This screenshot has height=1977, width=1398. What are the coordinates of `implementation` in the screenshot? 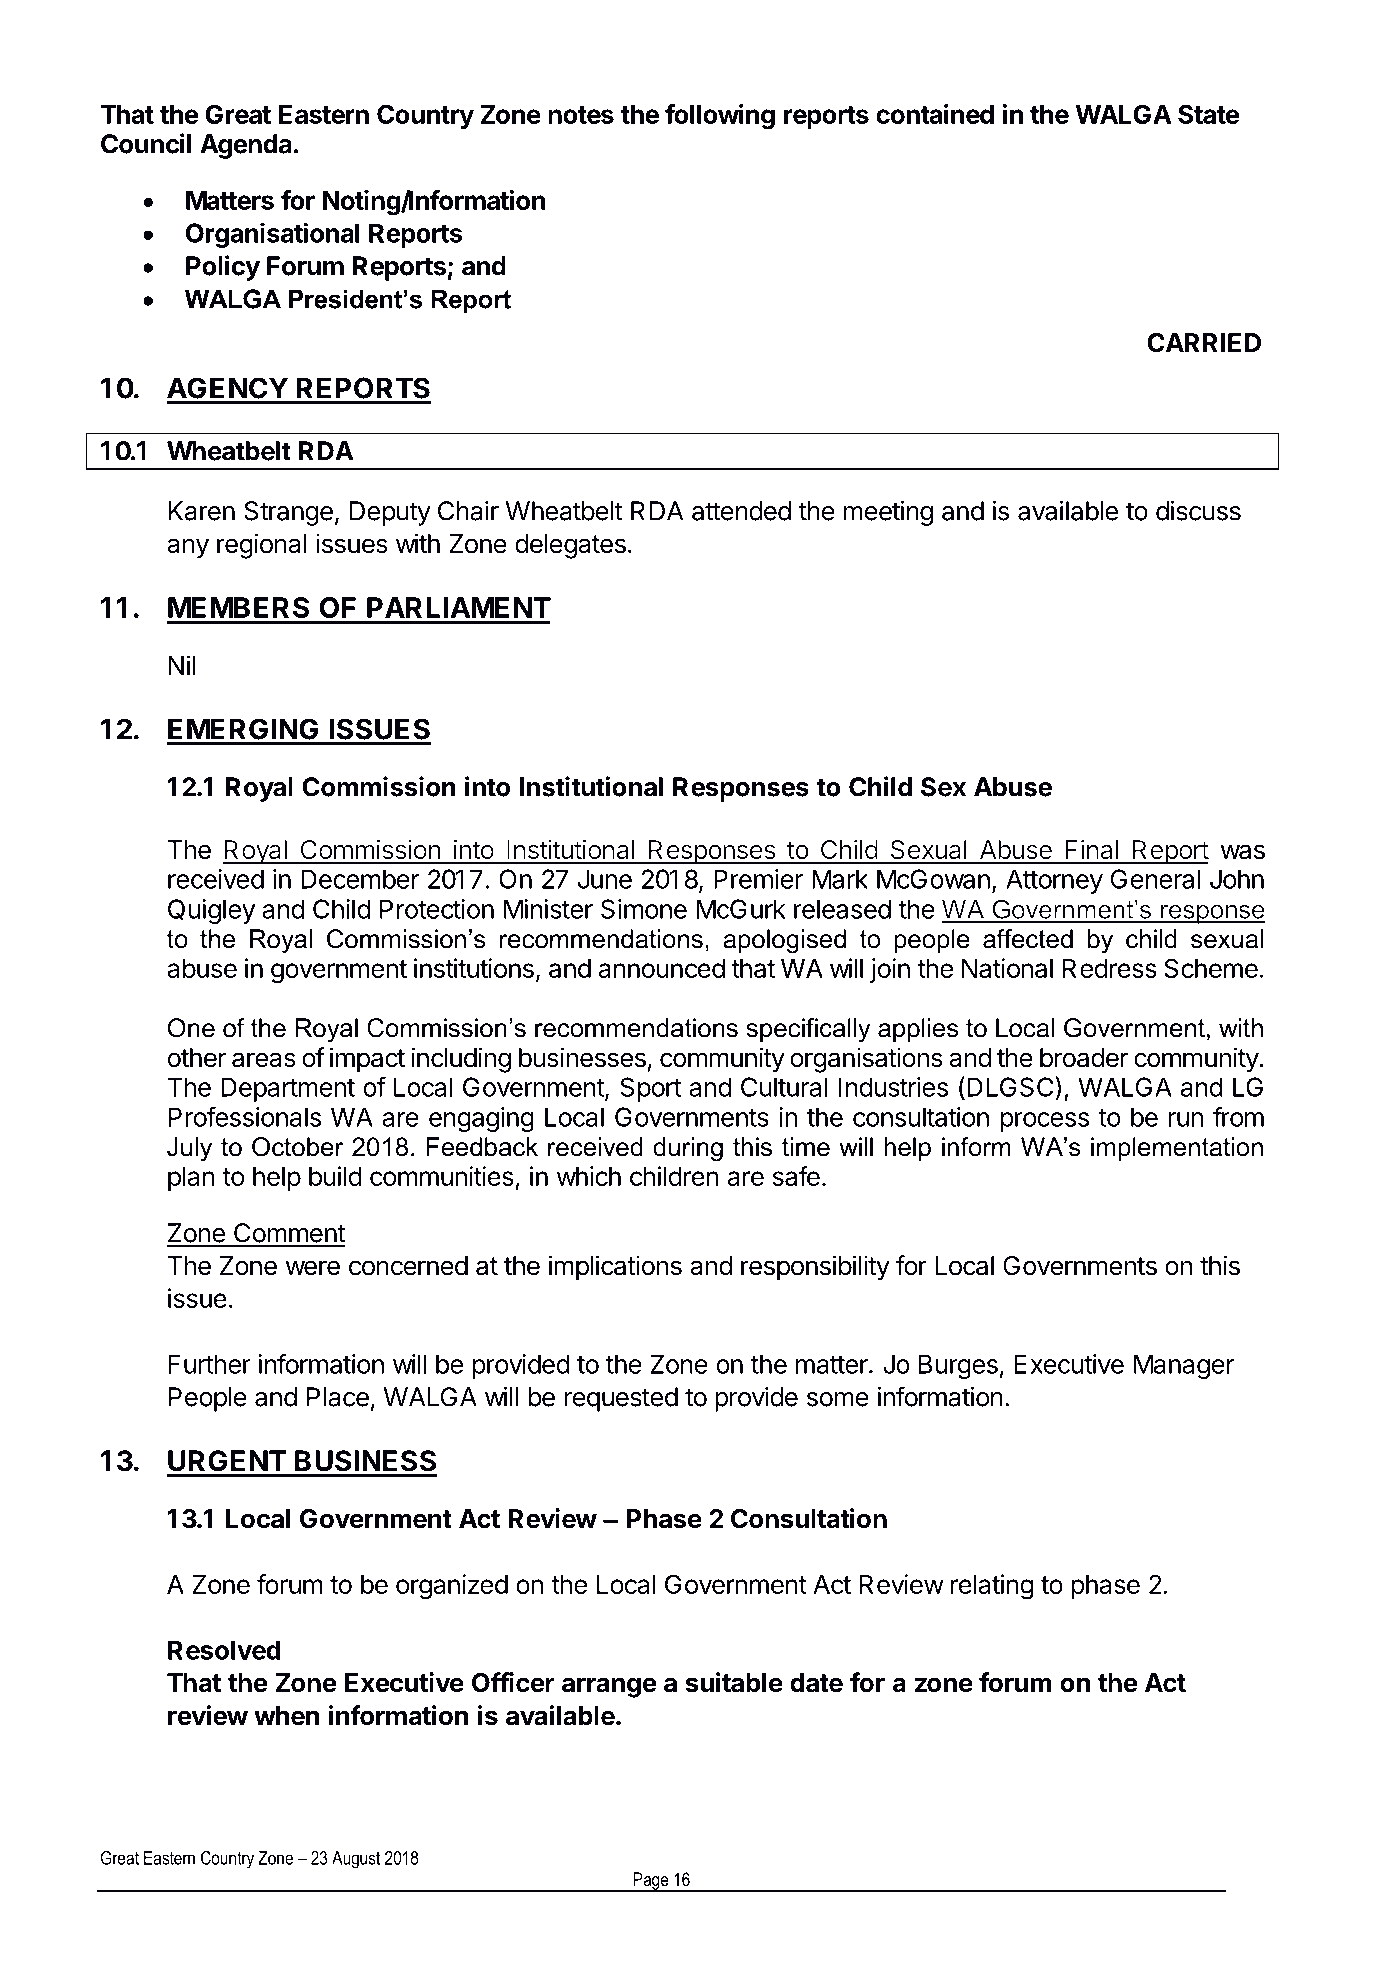 It's located at (1177, 1149).
